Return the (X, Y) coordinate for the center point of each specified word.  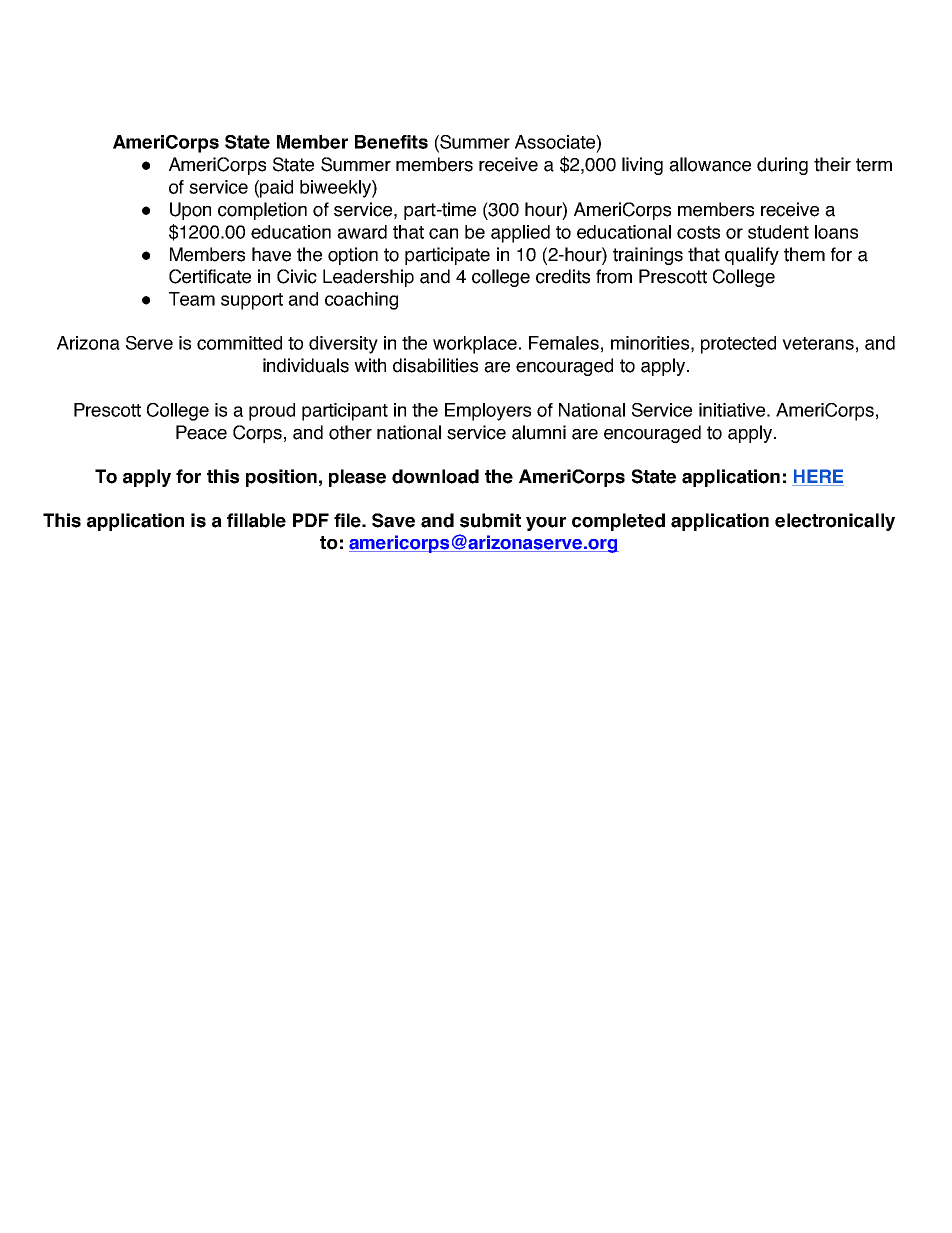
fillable (256, 520)
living (642, 166)
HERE (818, 477)
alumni (539, 432)
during (782, 166)
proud (272, 412)
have (271, 254)
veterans (818, 343)
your (546, 524)
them (804, 254)
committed (239, 343)
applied (520, 234)
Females (564, 343)
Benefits (391, 142)
